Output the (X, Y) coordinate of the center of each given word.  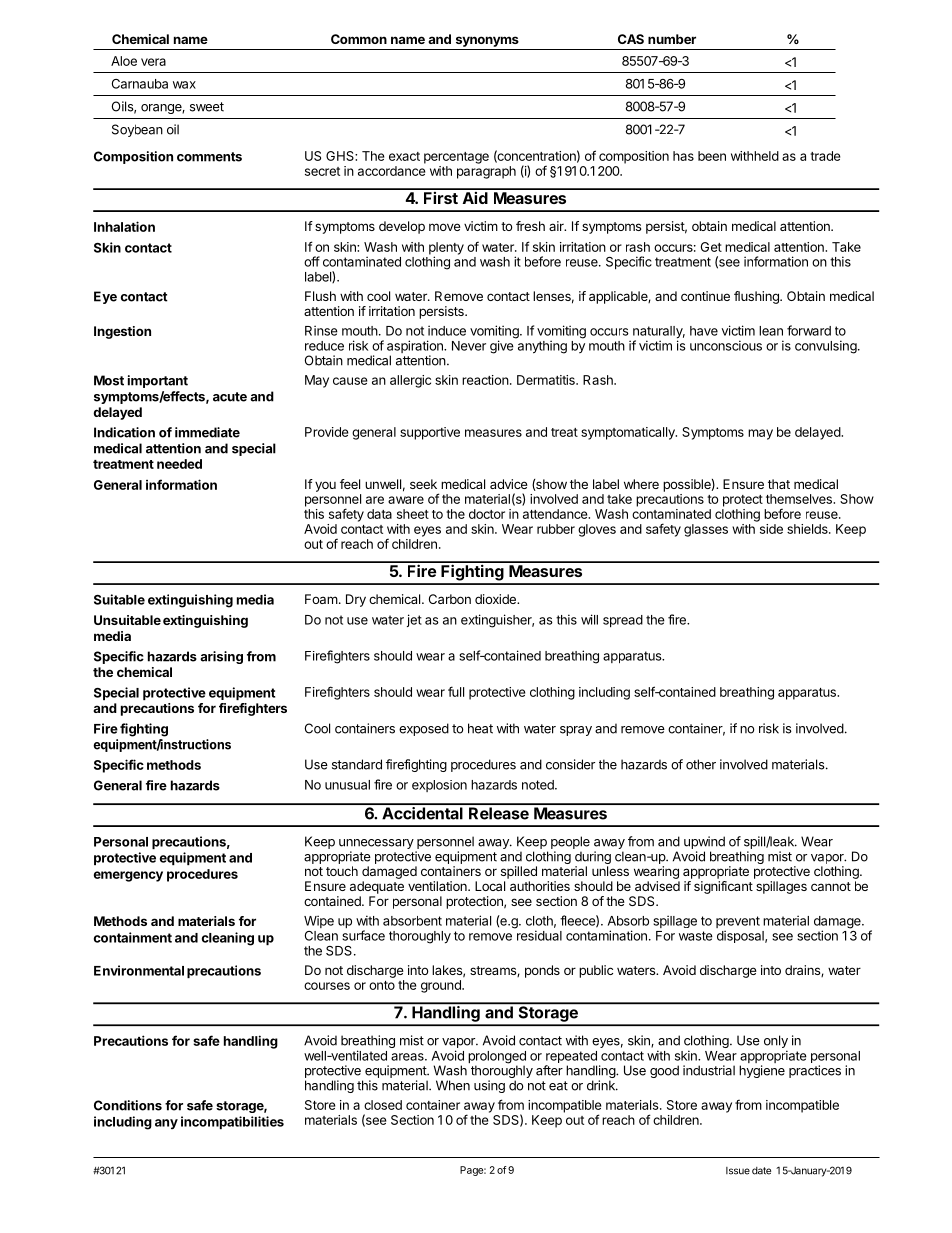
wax (184, 85)
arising (221, 657)
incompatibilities (232, 1122)
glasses (706, 530)
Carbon (450, 599)
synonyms (487, 41)
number (672, 39)
